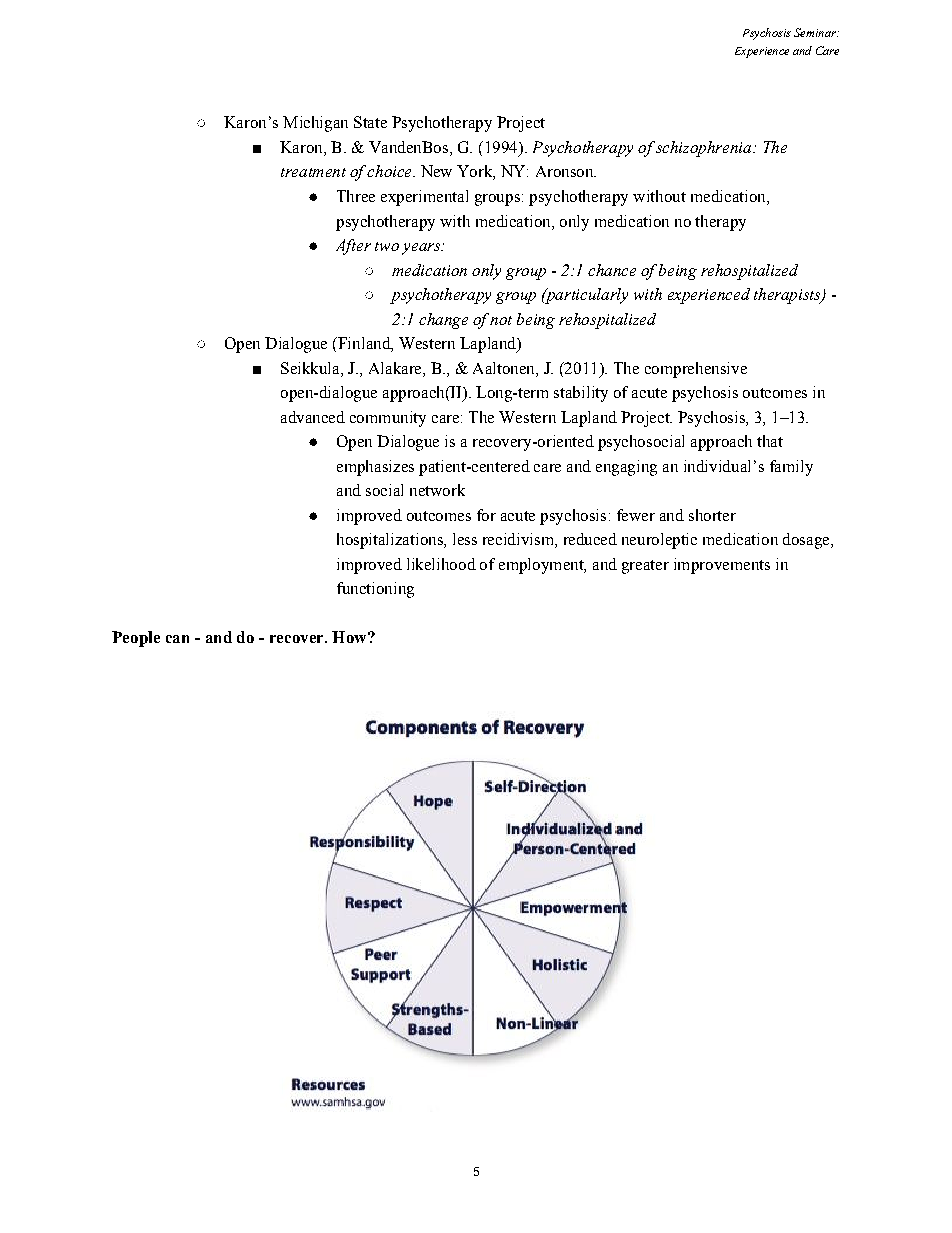  I want to click on State, so click(370, 122).
